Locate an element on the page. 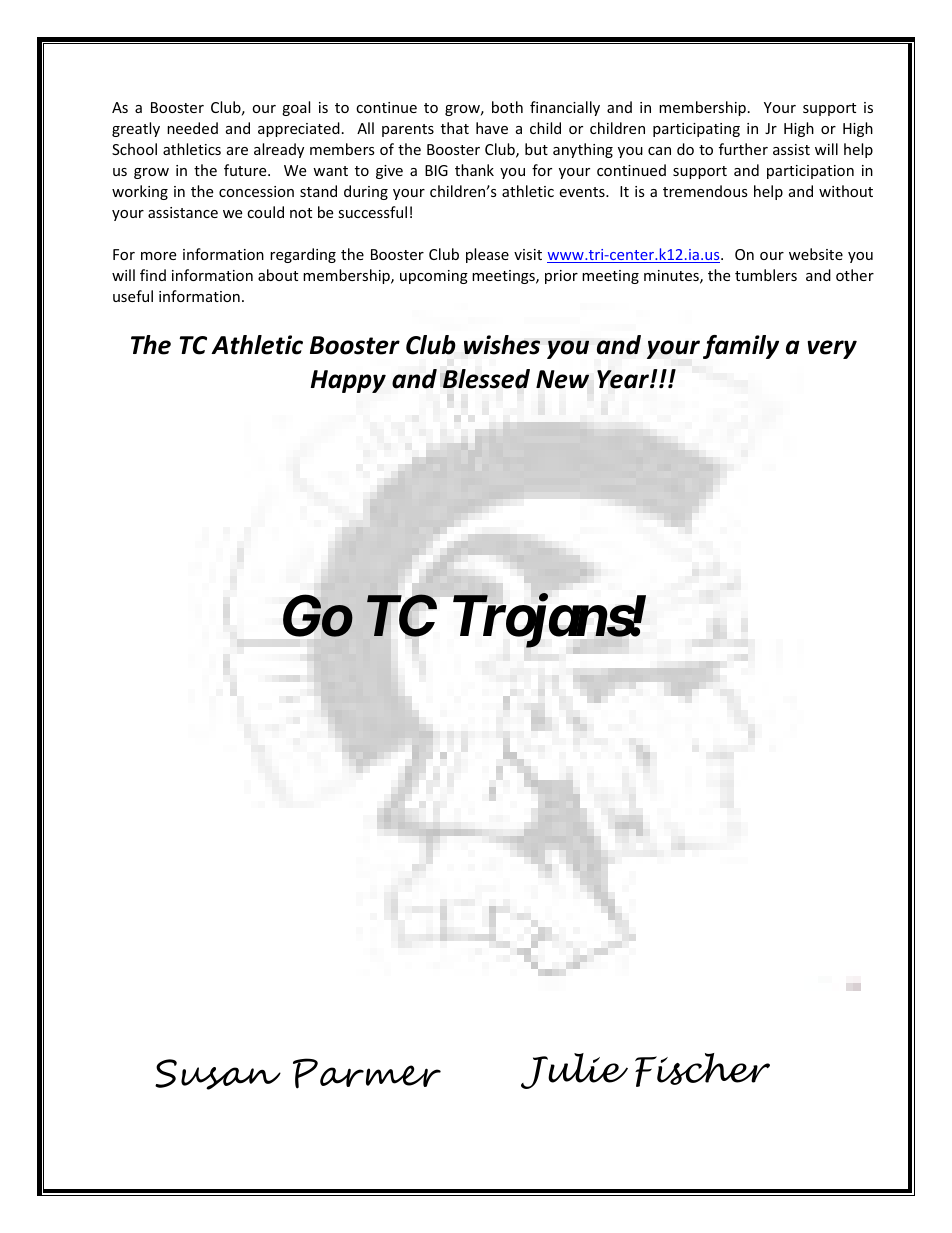 The height and width of the document is (1233, 952). Blessed is located at coordinates (486, 379).
